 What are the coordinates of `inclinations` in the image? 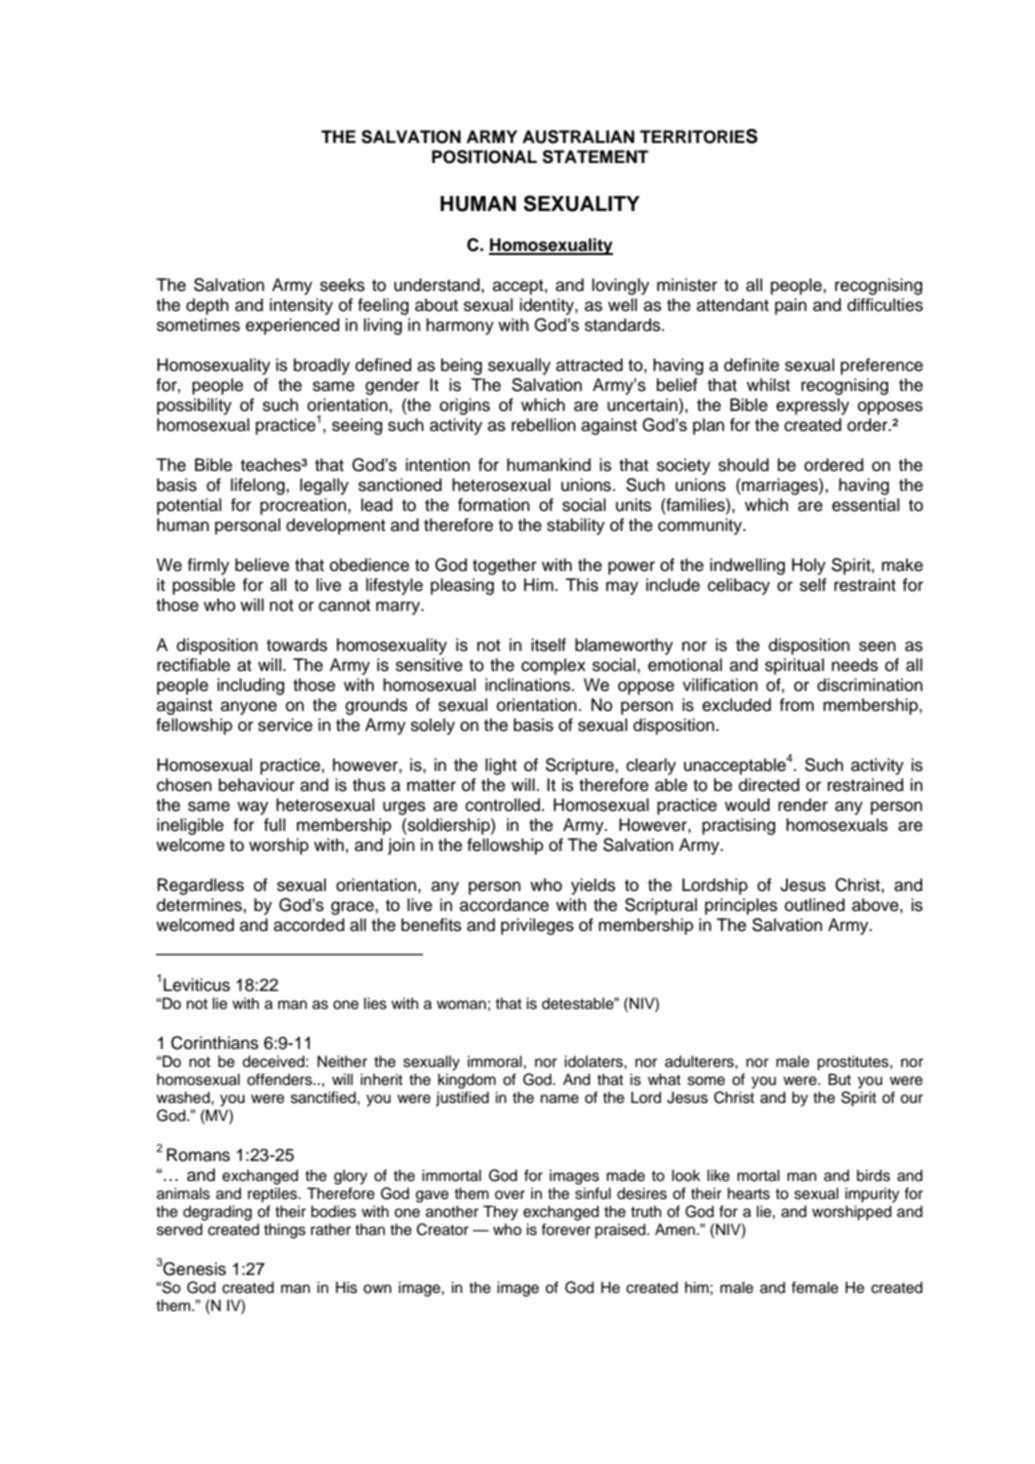 It's located at (529, 685).
